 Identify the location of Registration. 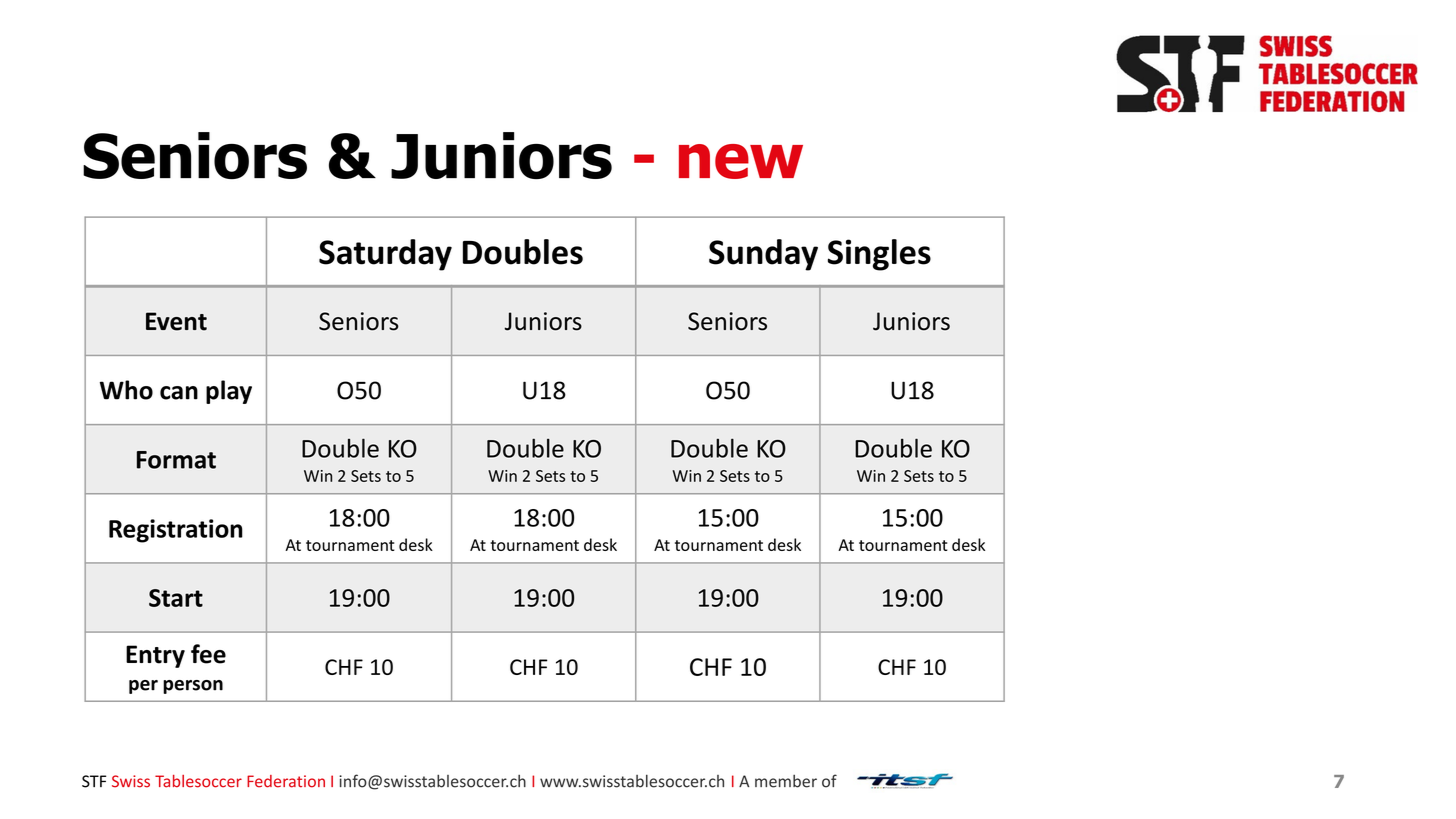
(176, 531).
